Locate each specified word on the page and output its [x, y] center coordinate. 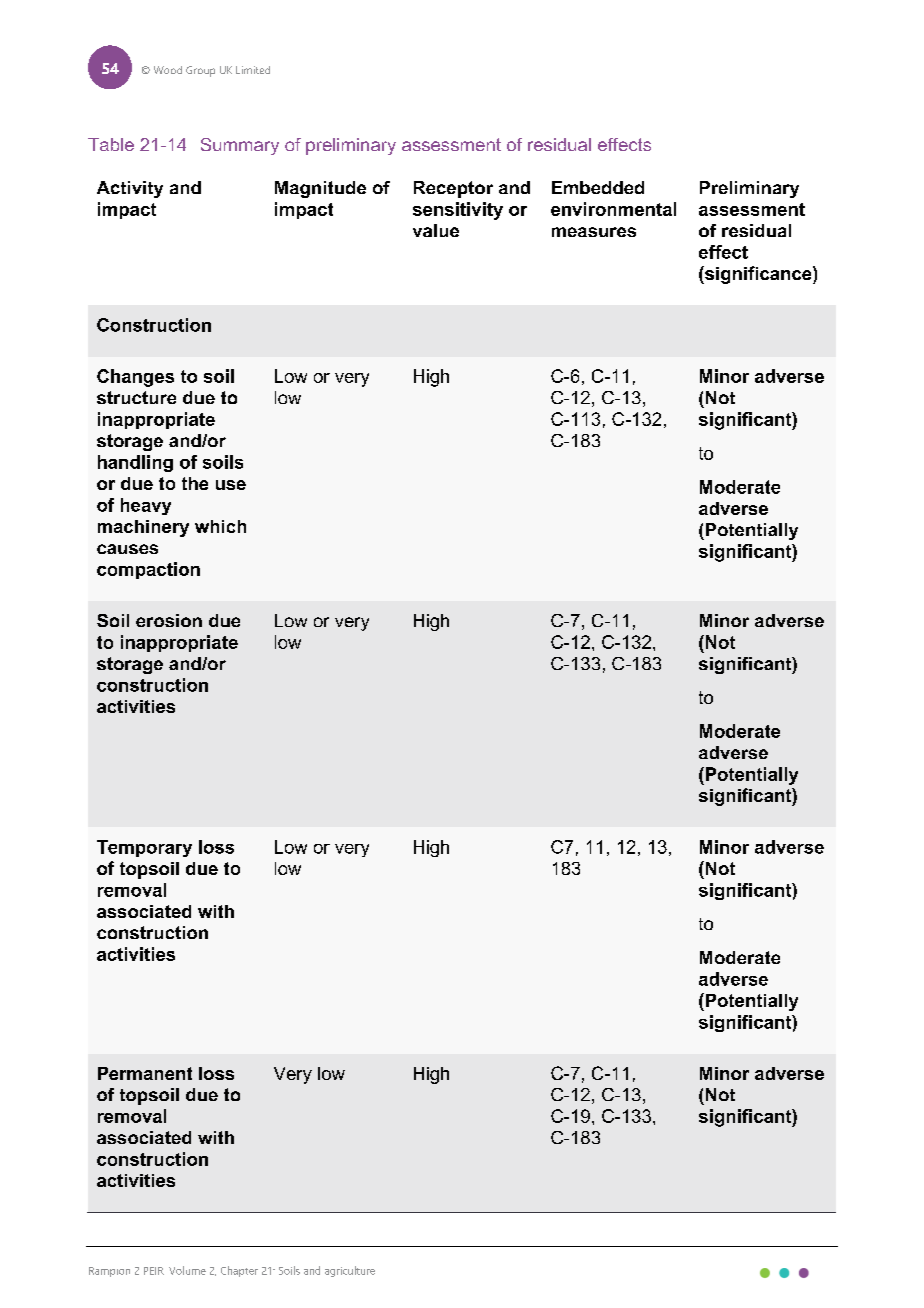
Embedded [598, 187]
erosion [169, 620]
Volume [187, 1270]
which [220, 526]
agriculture [350, 1271]
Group [200, 71]
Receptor [453, 189]
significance [758, 275]
